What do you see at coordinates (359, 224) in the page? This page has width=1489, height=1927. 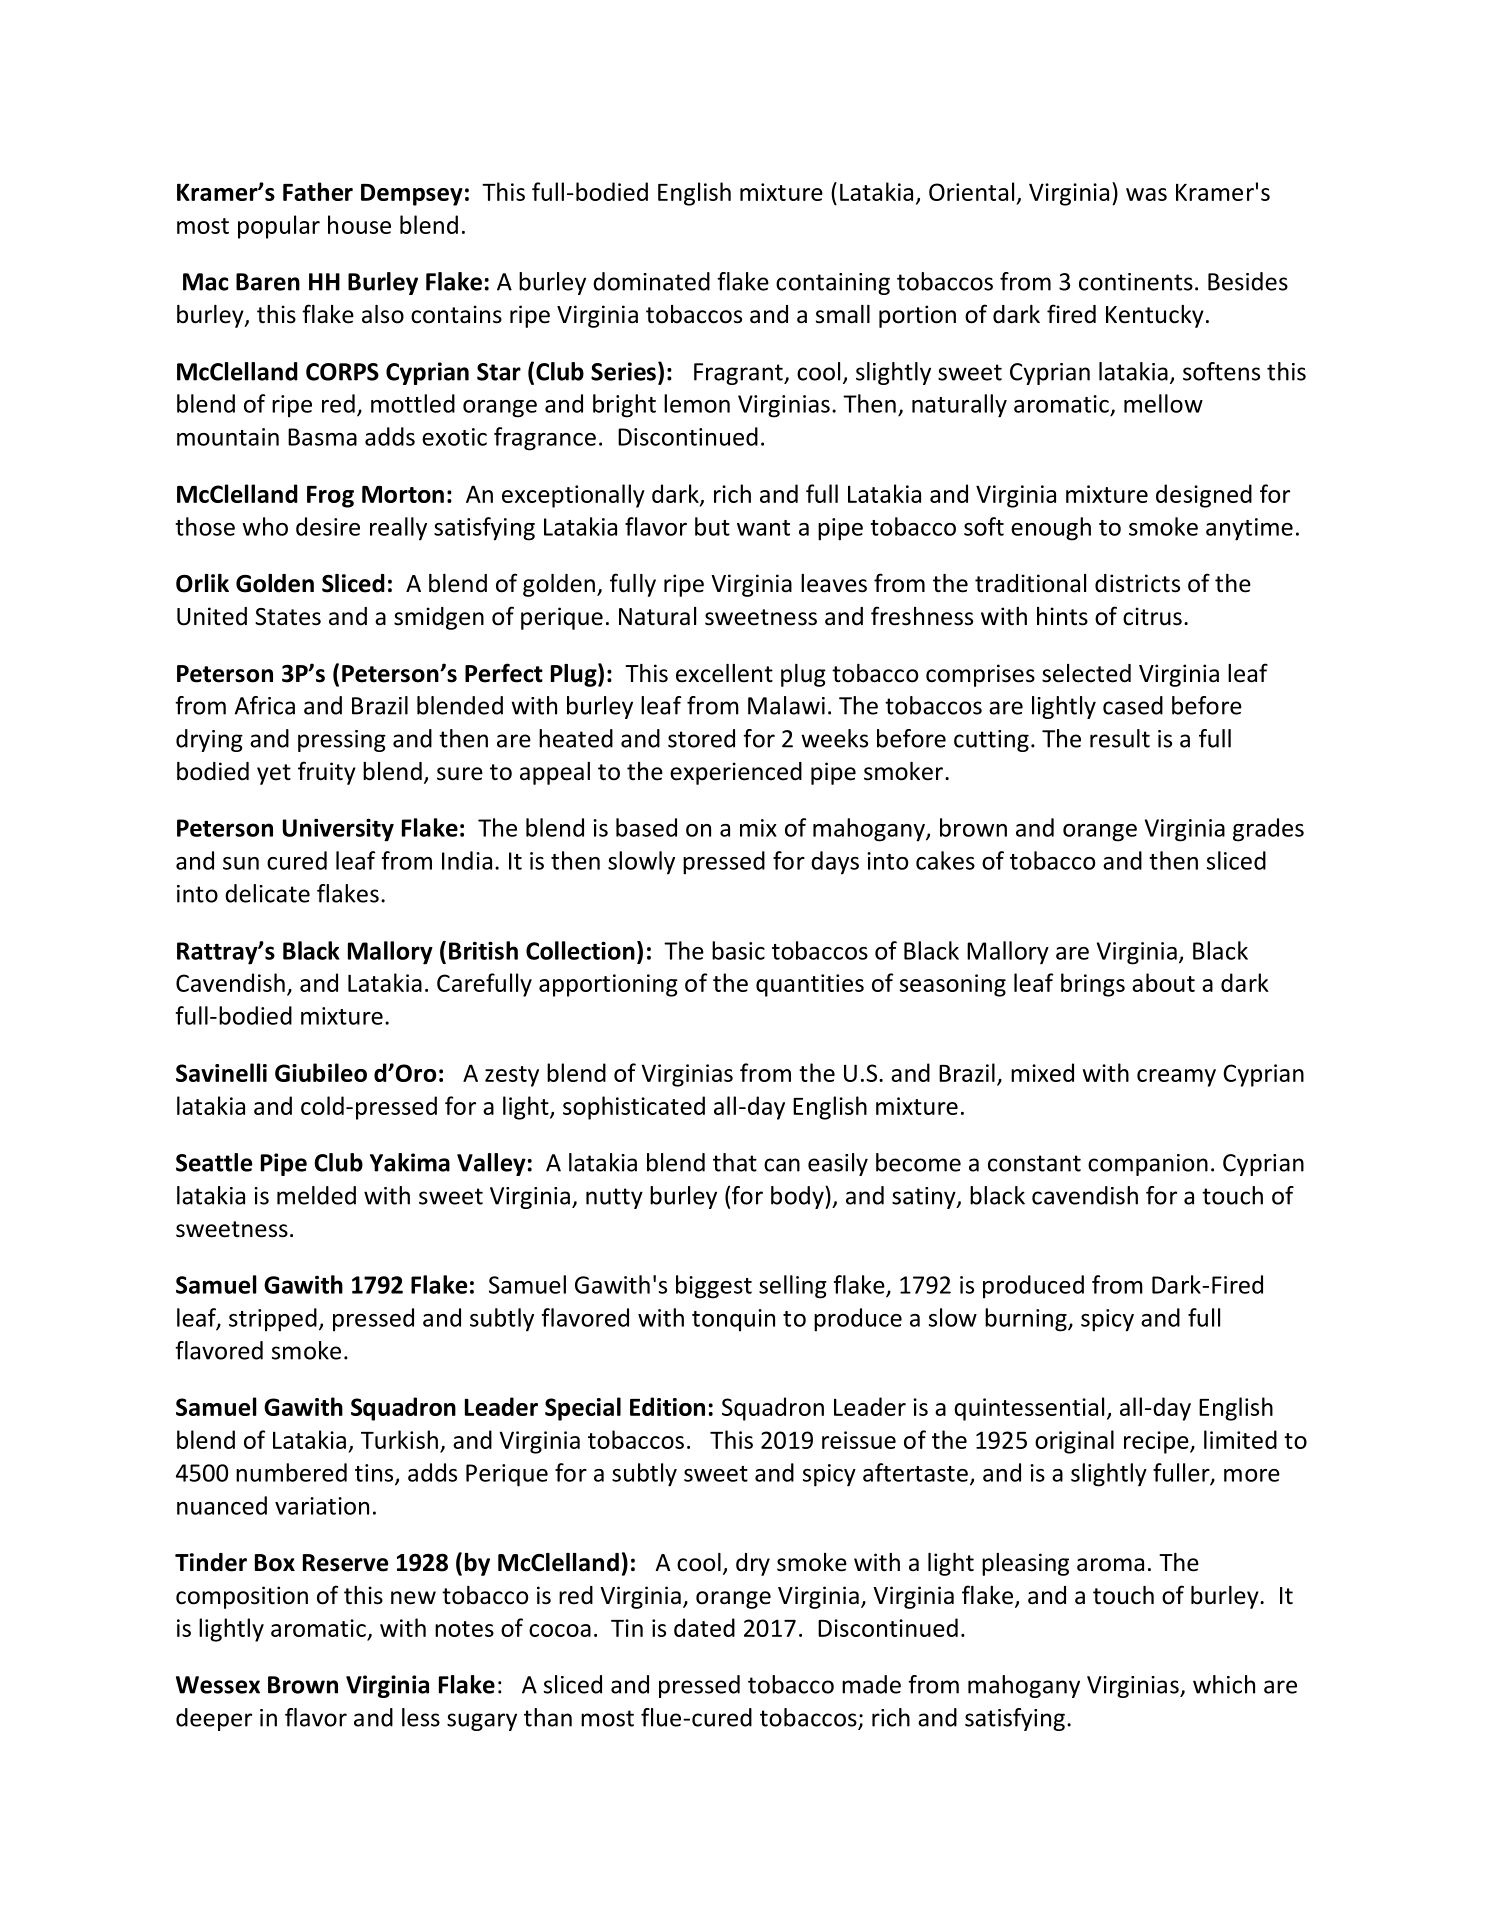 I see `house` at bounding box center [359, 224].
